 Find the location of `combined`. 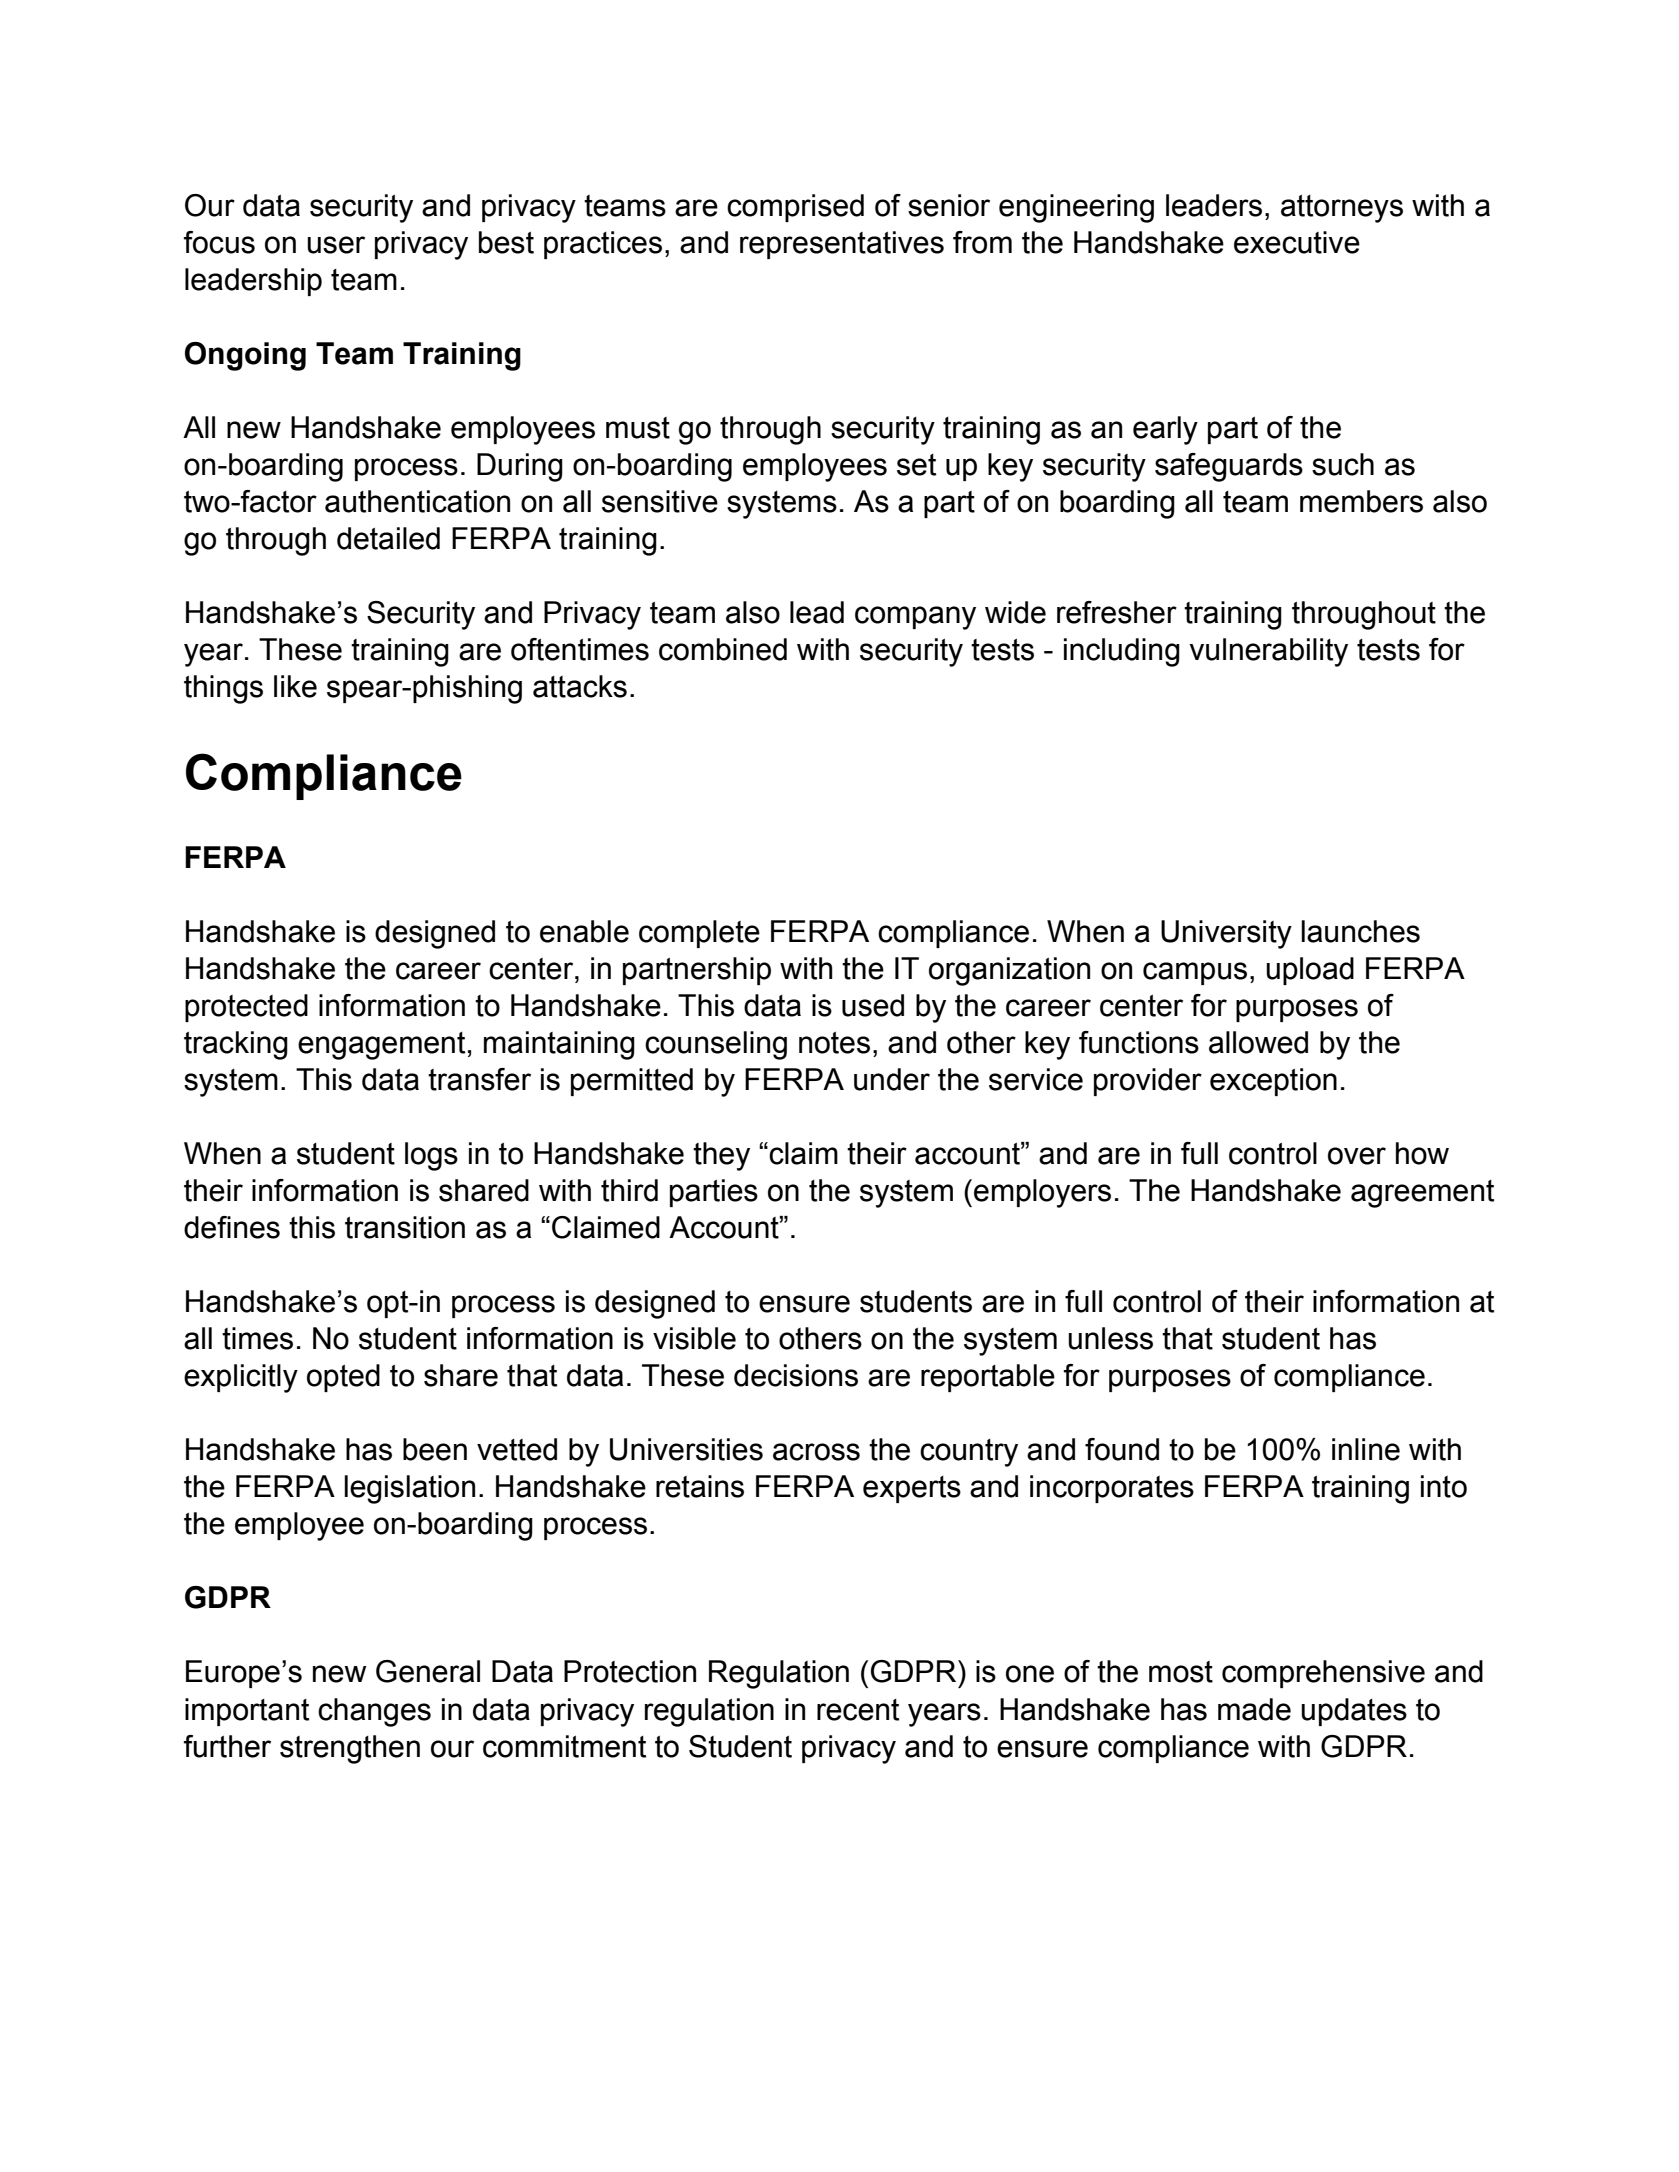

combined is located at coordinates (723, 649).
